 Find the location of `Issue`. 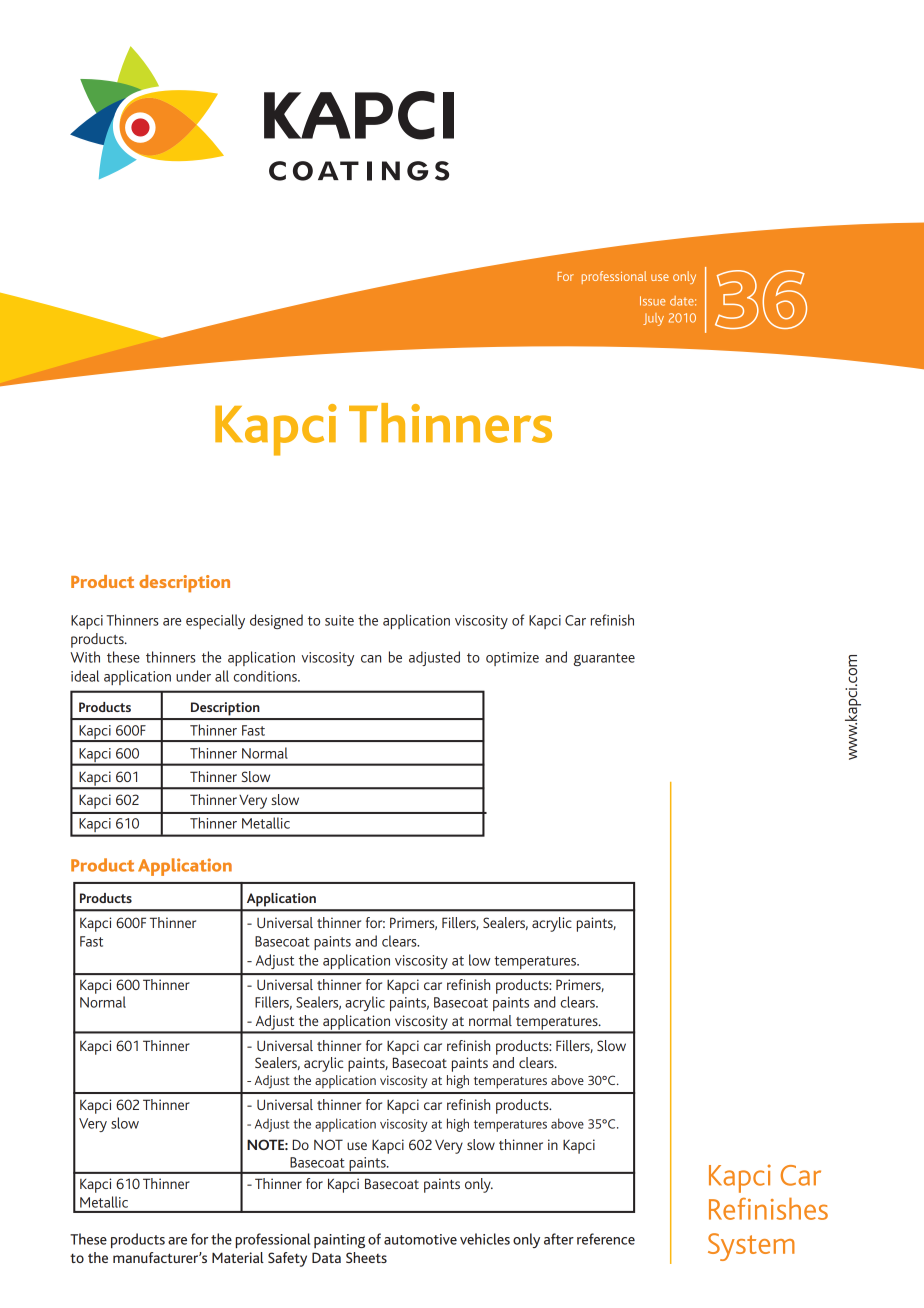

Issue is located at coordinates (652, 301).
